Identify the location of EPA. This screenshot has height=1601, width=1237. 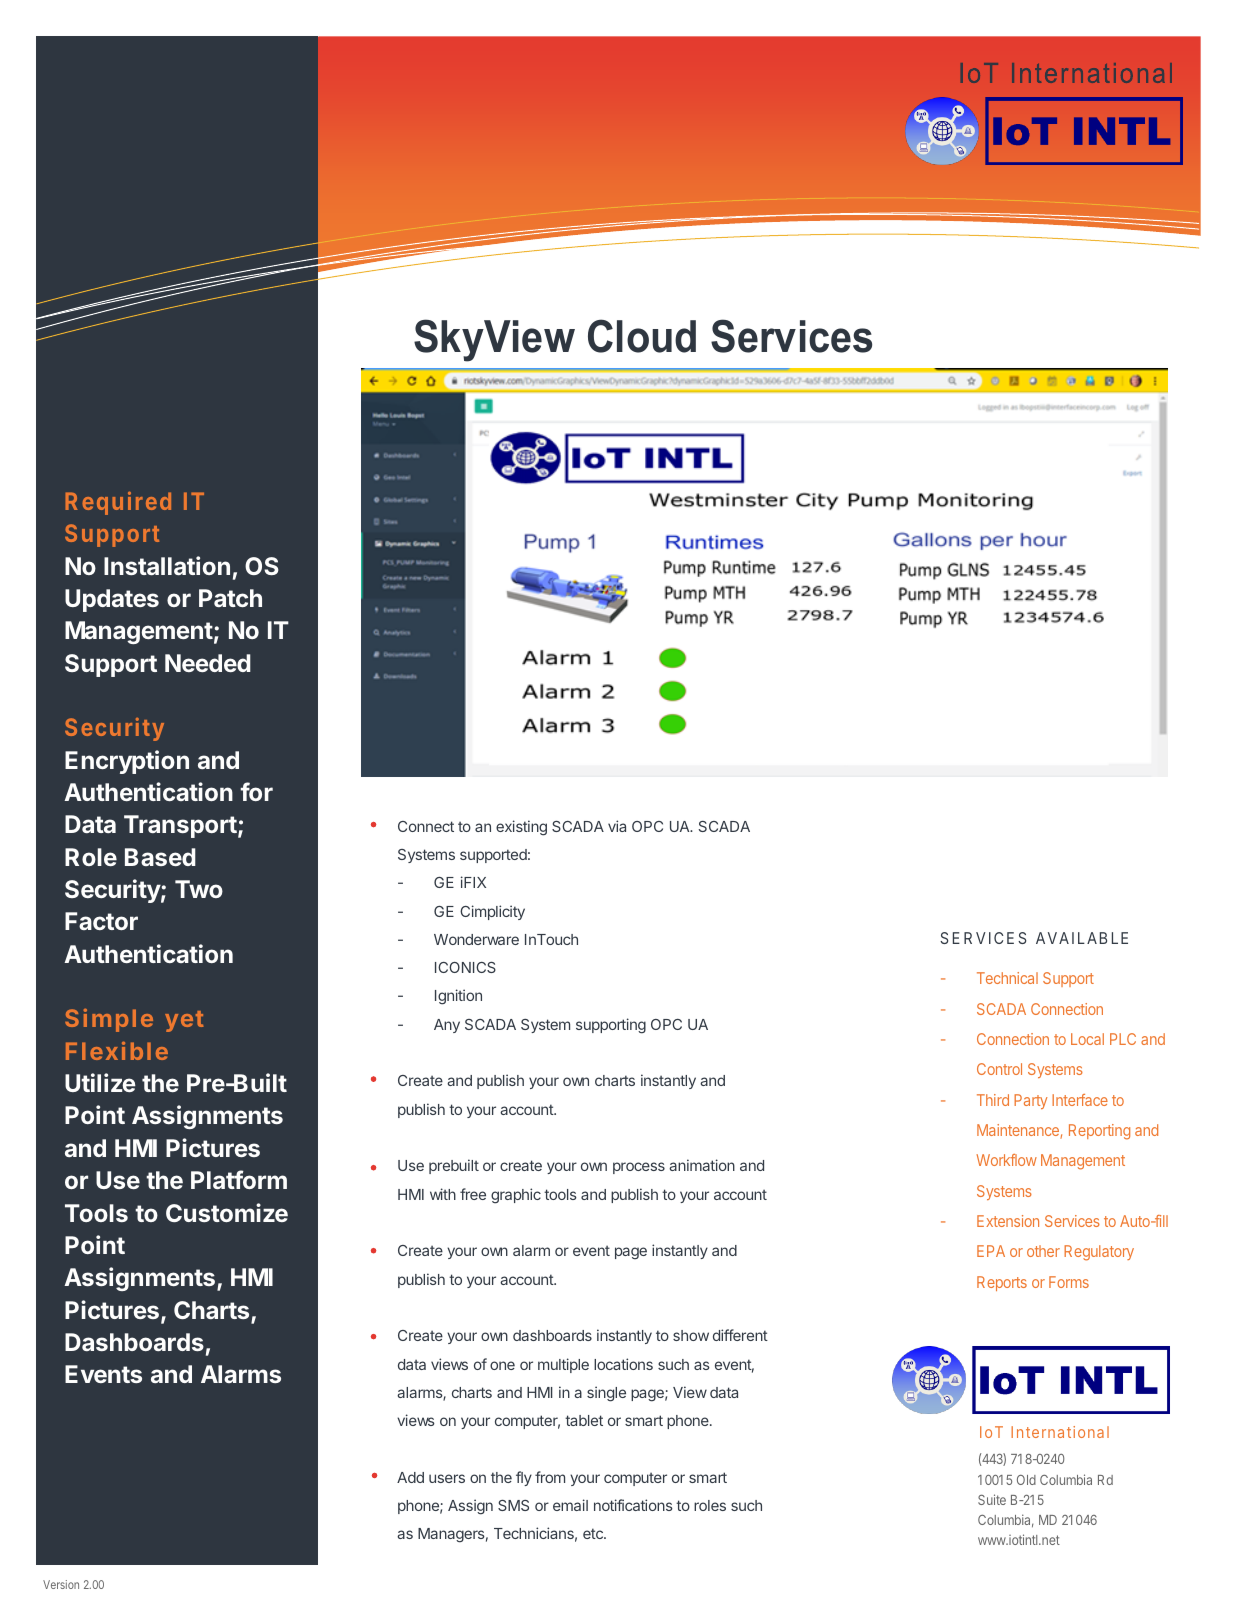
(991, 1251).
